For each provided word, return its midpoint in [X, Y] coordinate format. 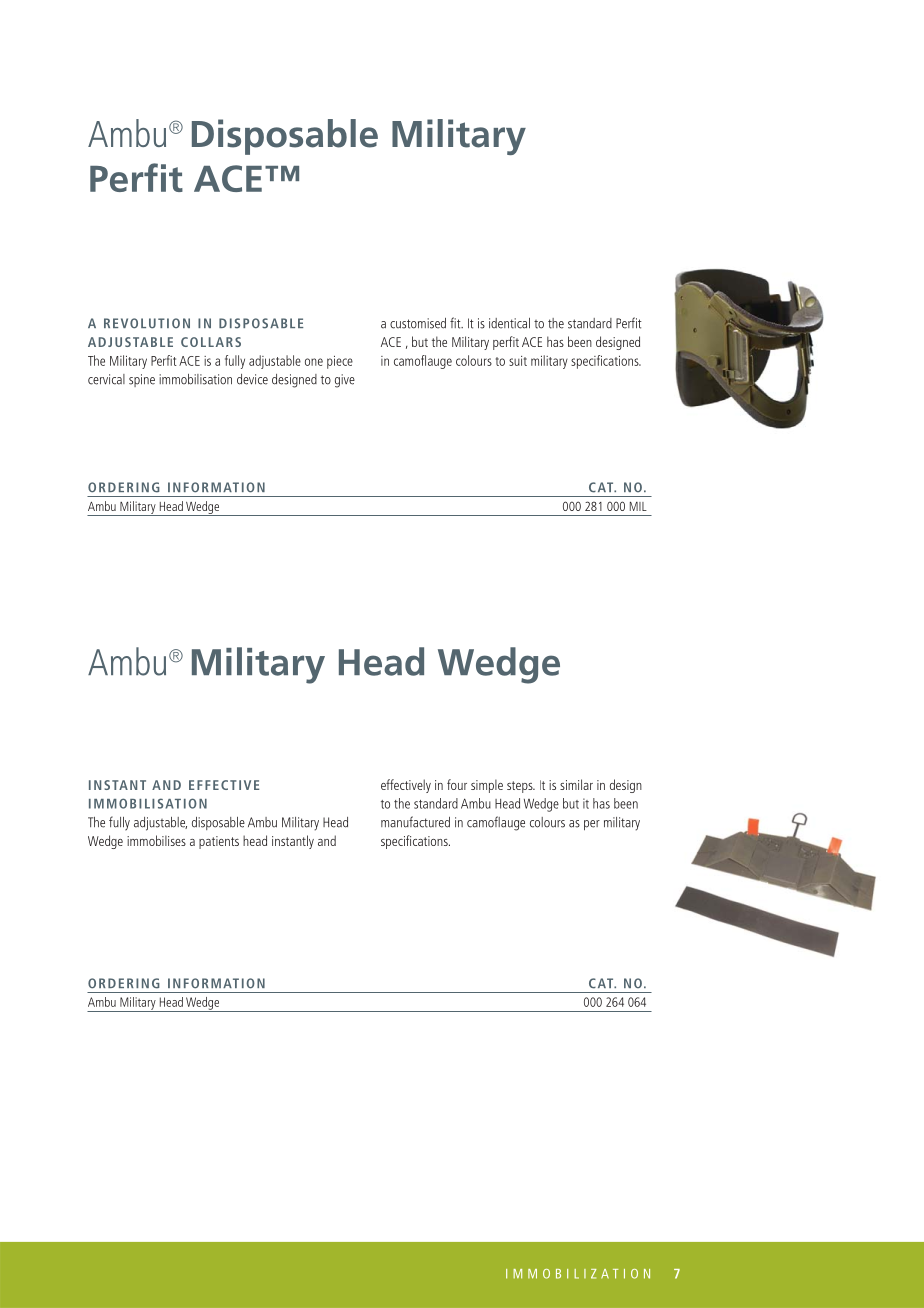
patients [219, 842]
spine [142, 380]
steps [521, 787]
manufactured [415, 822]
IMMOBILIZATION [578, 1274]
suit [518, 361]
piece [340, 362]
